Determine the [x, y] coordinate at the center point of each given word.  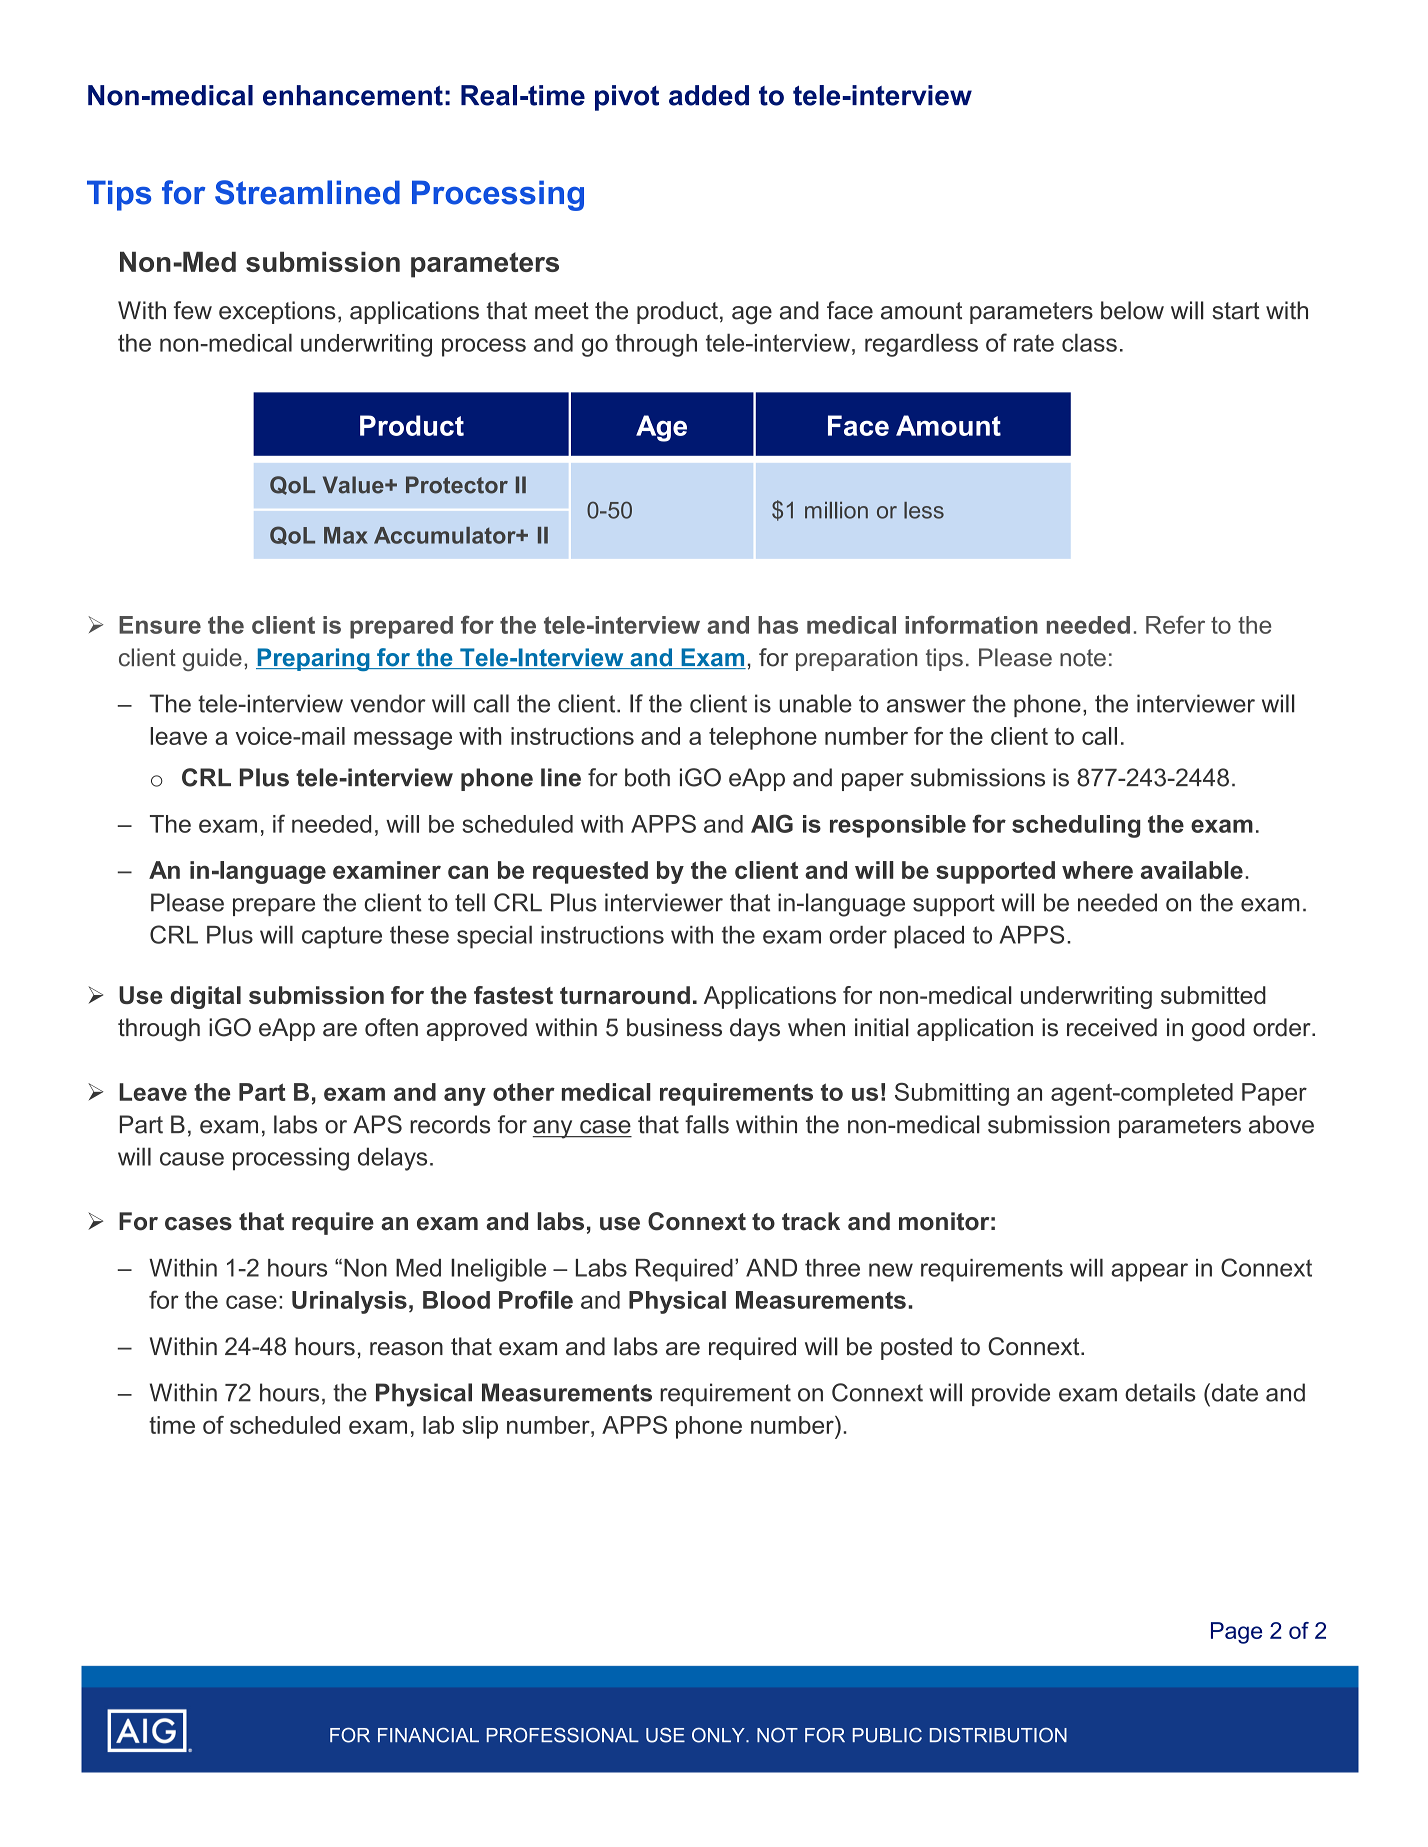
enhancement [353, 95]
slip [480, 1427]
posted [916, 1348]
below [1132, 310]
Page [1236, 1633]
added [709, 95]
